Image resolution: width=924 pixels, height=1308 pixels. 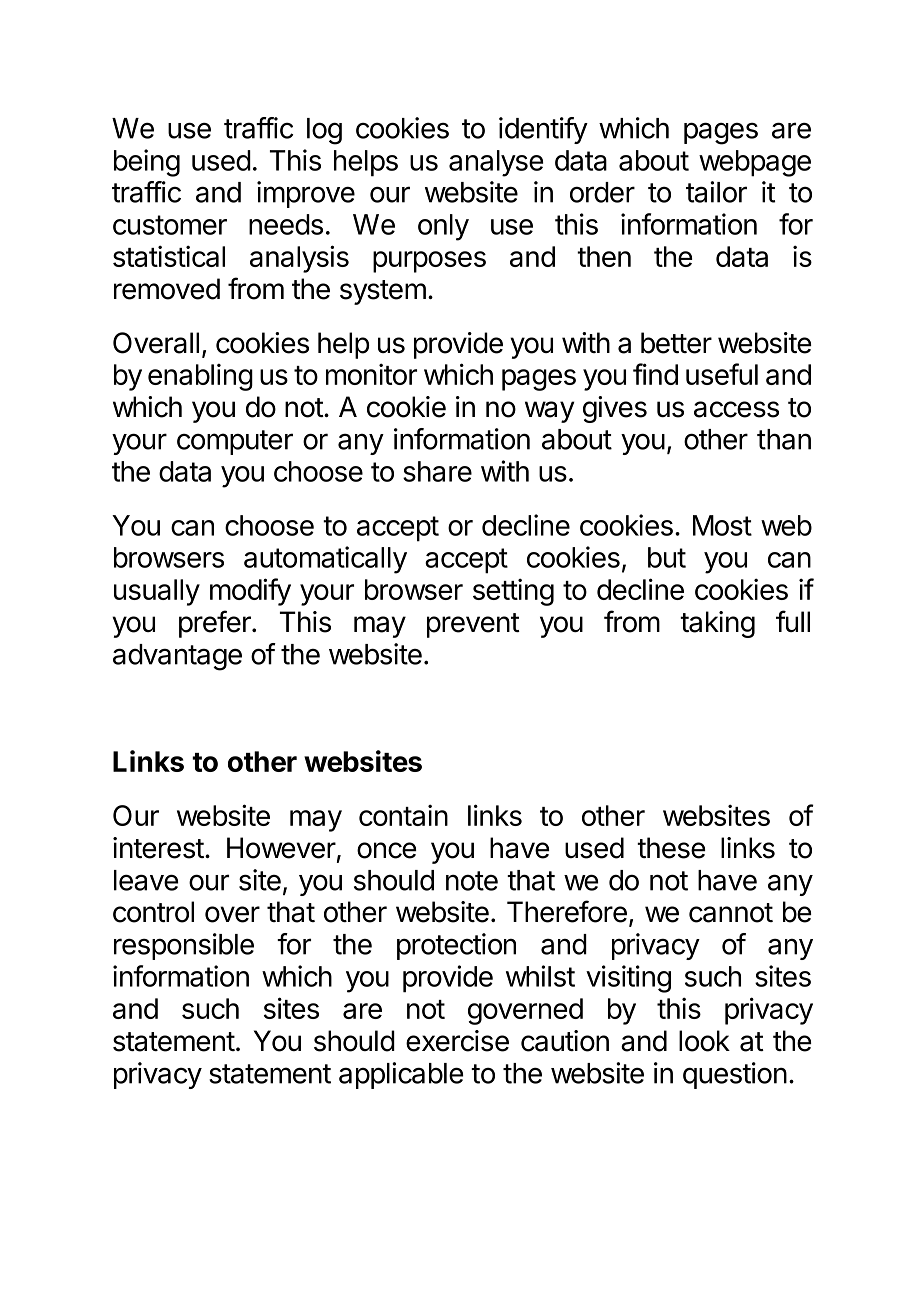 What do you see at coordinates (755, 163) in the image?
I see `webpage` at bounding box center [755, 163].
